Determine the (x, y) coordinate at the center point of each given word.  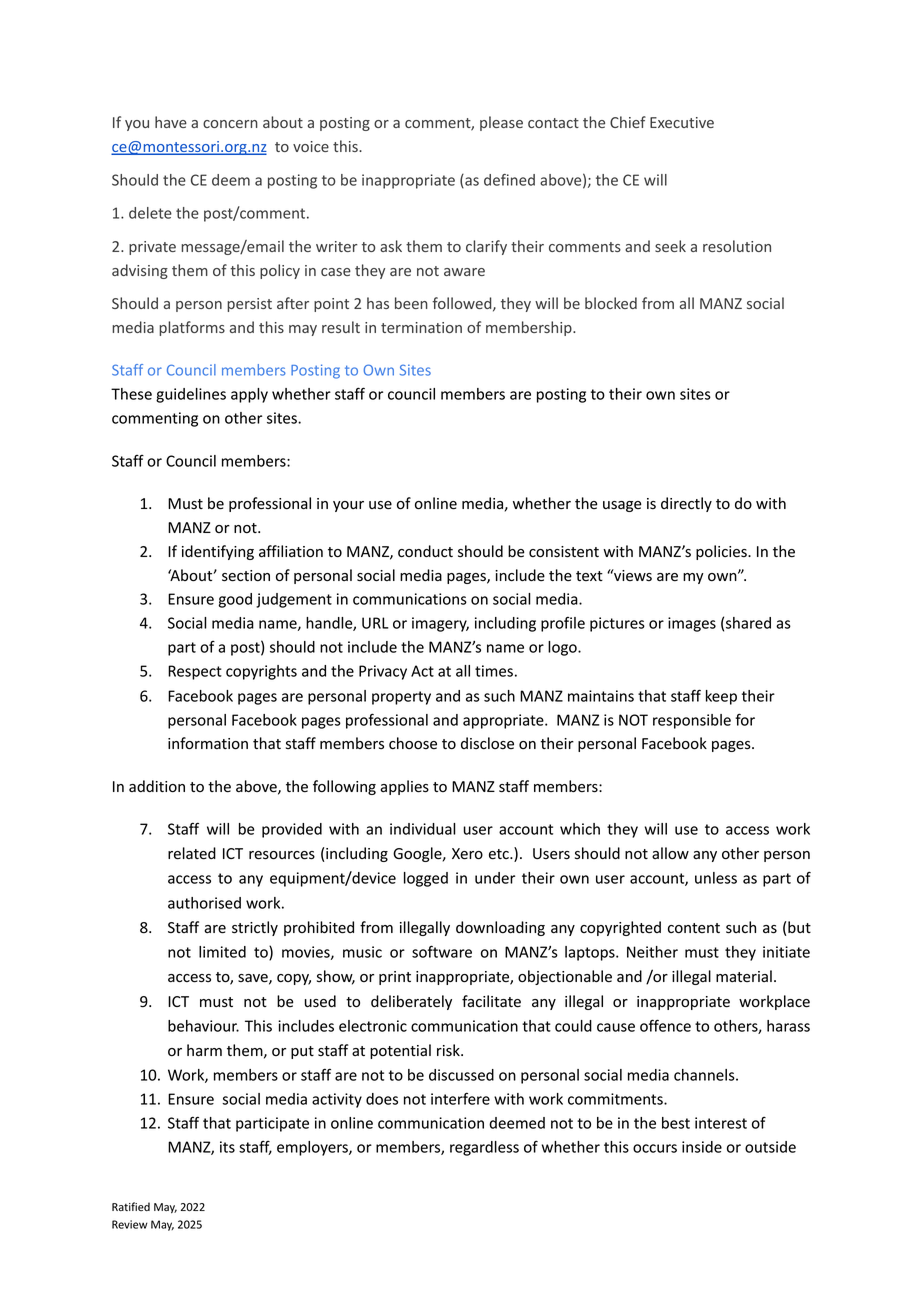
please (501, 123)
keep (721, 697)
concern (230, 124)
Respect (195, 672)
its (227, 1147)
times (494, 671)
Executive (682, 122)
